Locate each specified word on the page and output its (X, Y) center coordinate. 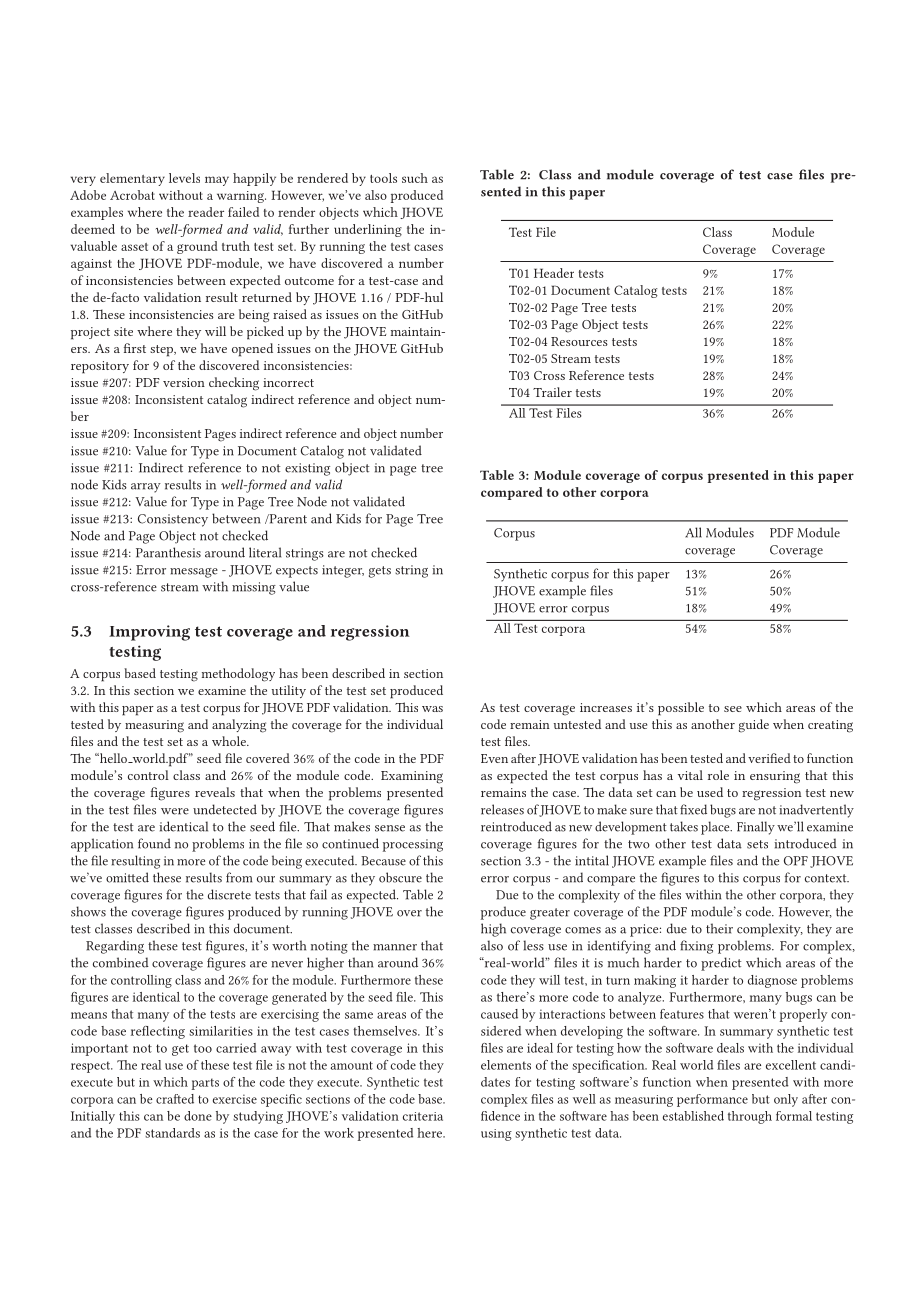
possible (681, 709)
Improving (149, 633)
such (415, 178)
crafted (175, 1099)
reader (206, 212)
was (432, 709)
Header (554, 273)
